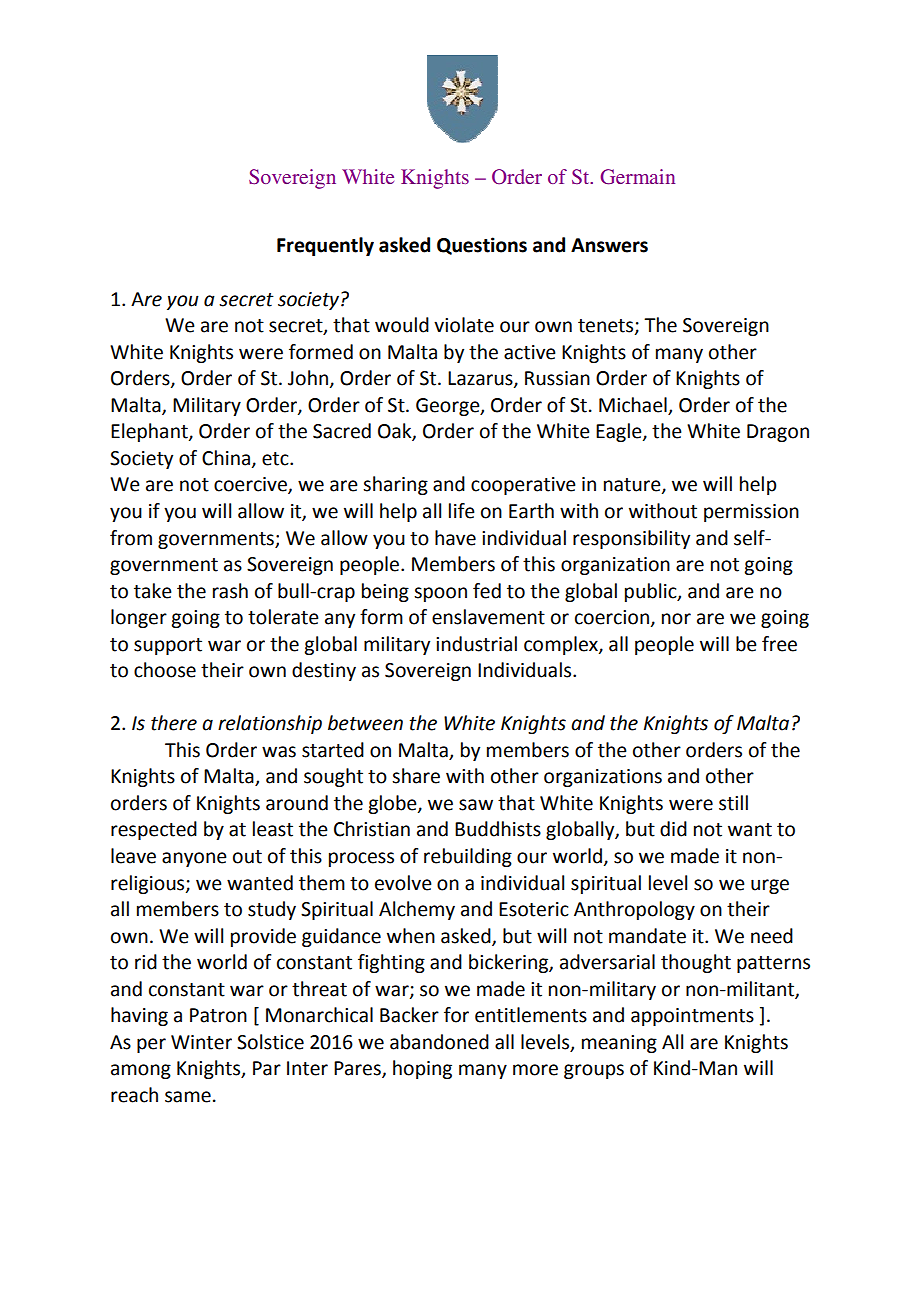 The image size is (924, 1308). What do you see at coordinates (422, 1069) in the screenshot?
I see `hoping` at bounding box center [422, 1069].
